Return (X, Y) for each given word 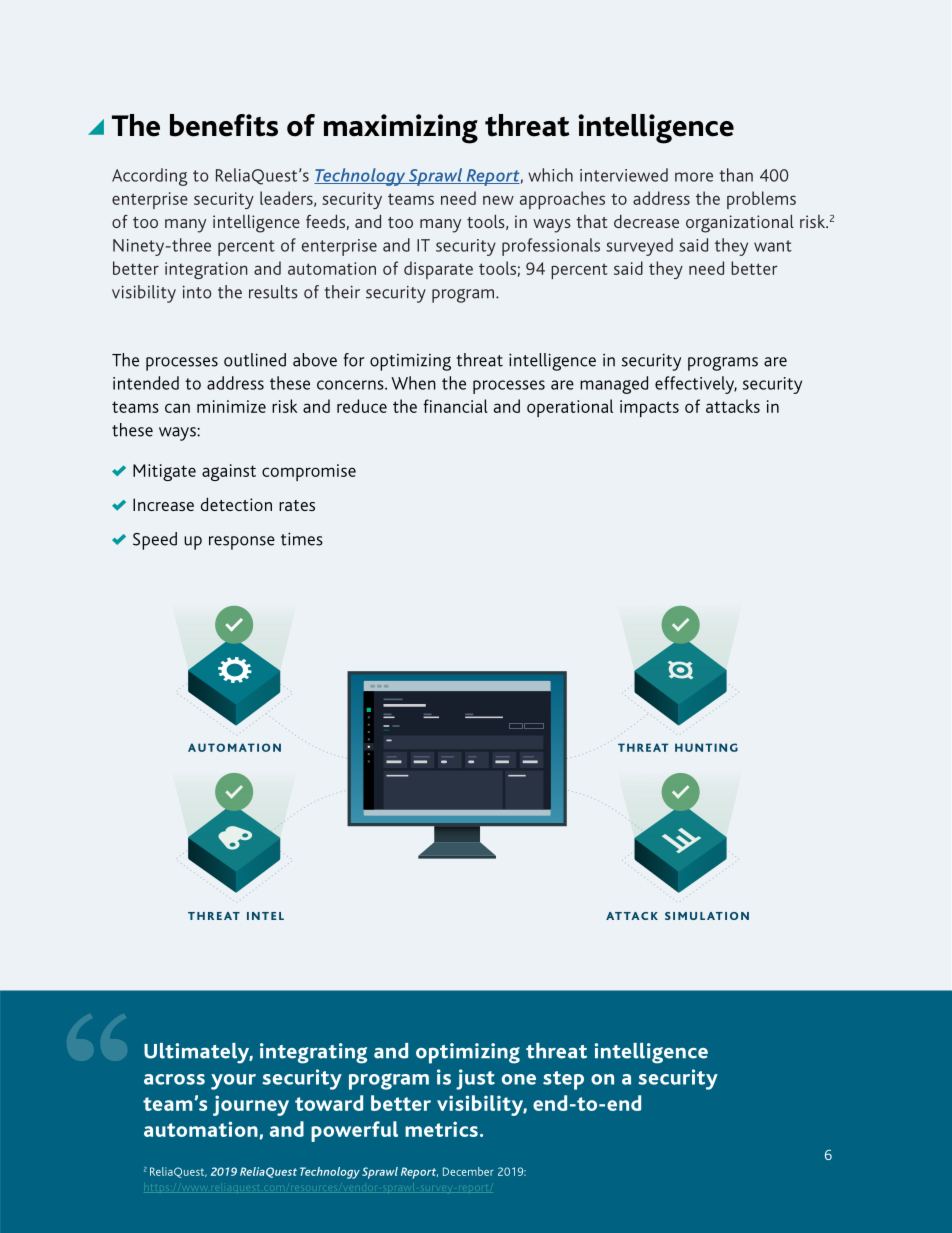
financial (455, 406)
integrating (313, 1053)
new (498, 200)
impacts (649, 408)
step (563, 1080)
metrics (441, 1129)
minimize (231, 406)
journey (251, 1105)
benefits (224, 125)
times (302, 539)
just (475, 1079)
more (694, 177)
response (242, 543)
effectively (696, 385)
